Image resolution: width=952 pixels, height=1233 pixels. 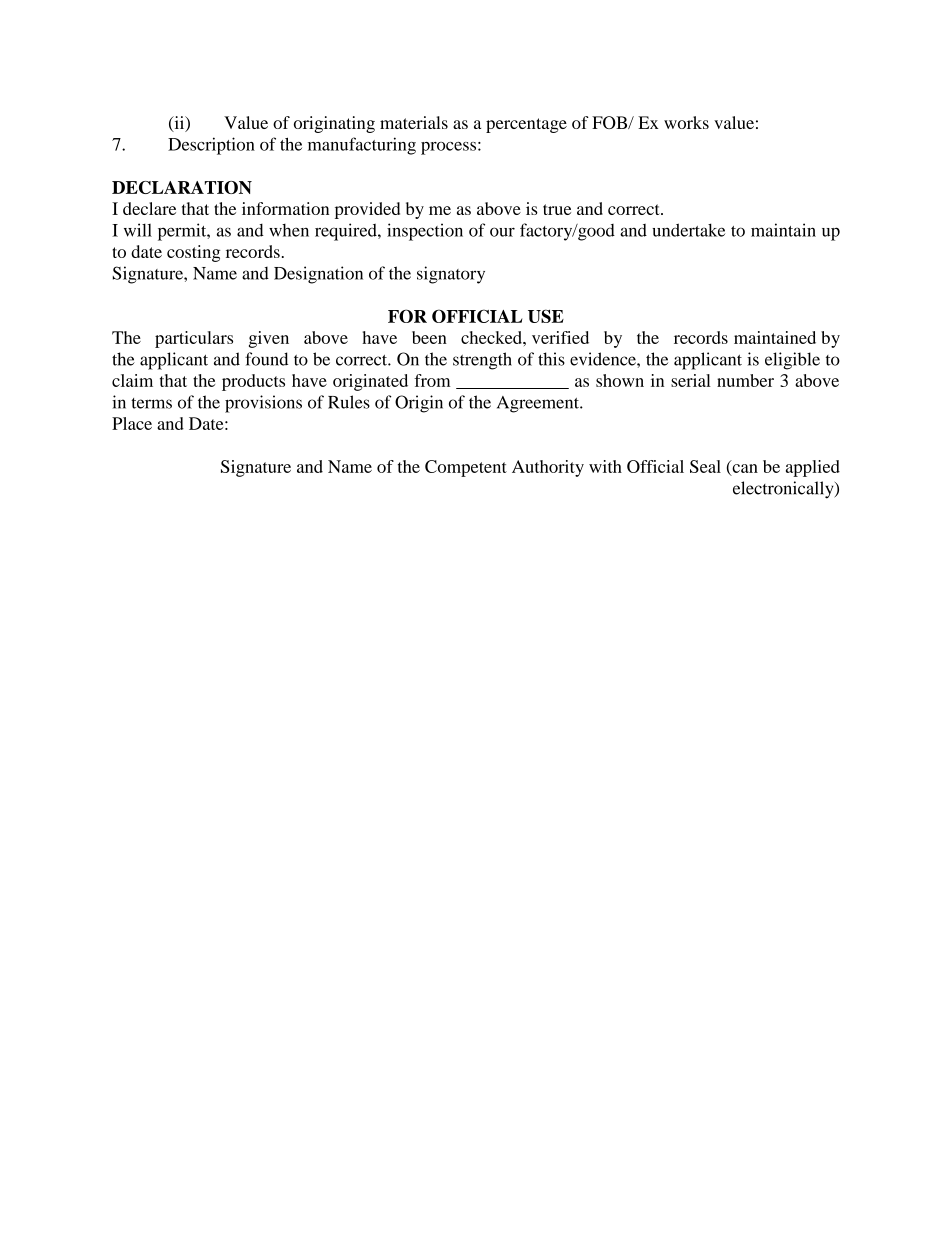 I want to click on percentage, so click(x=526, y=125).
